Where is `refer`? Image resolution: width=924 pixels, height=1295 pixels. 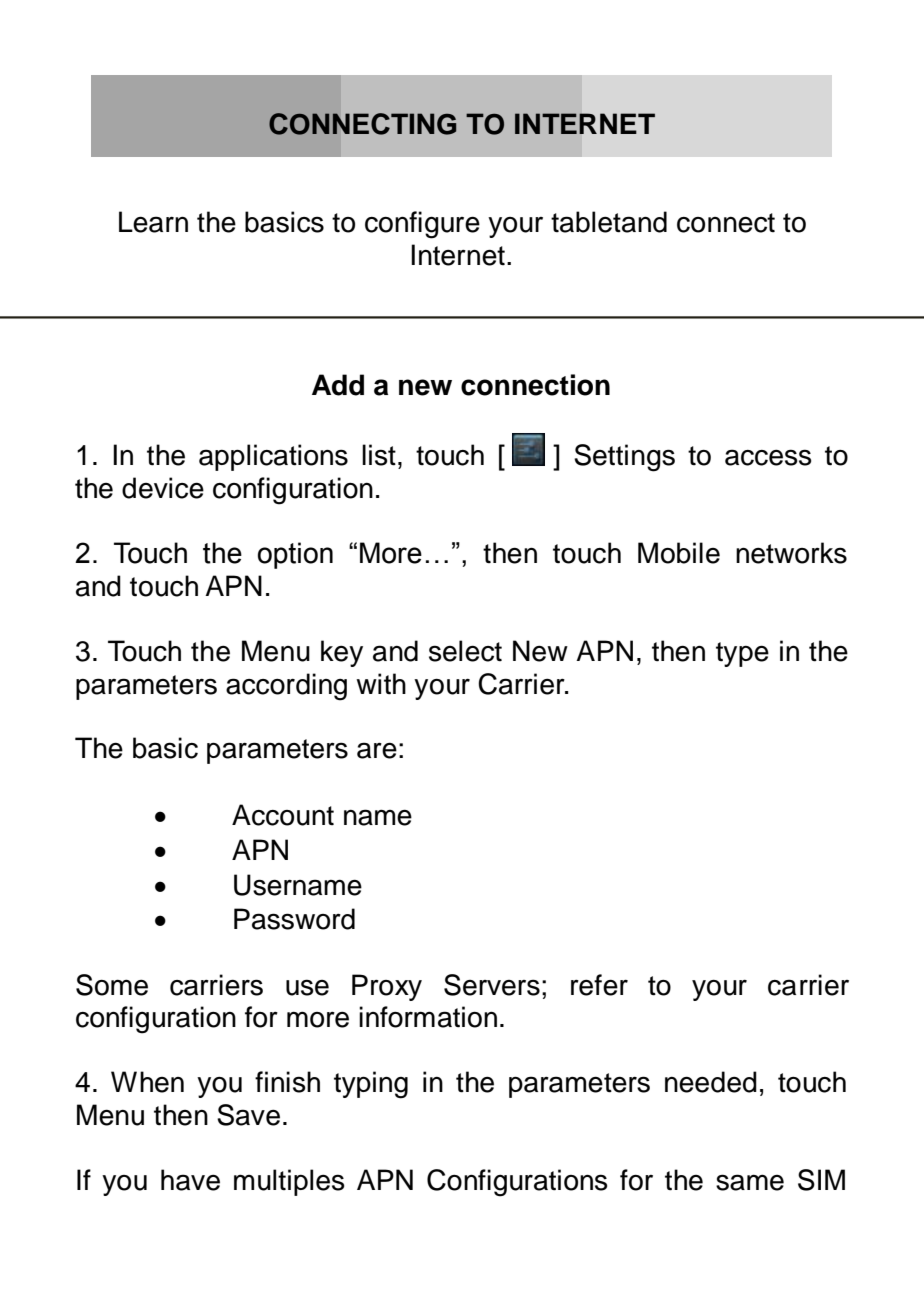 refer is located at coordinates (599, 985).
